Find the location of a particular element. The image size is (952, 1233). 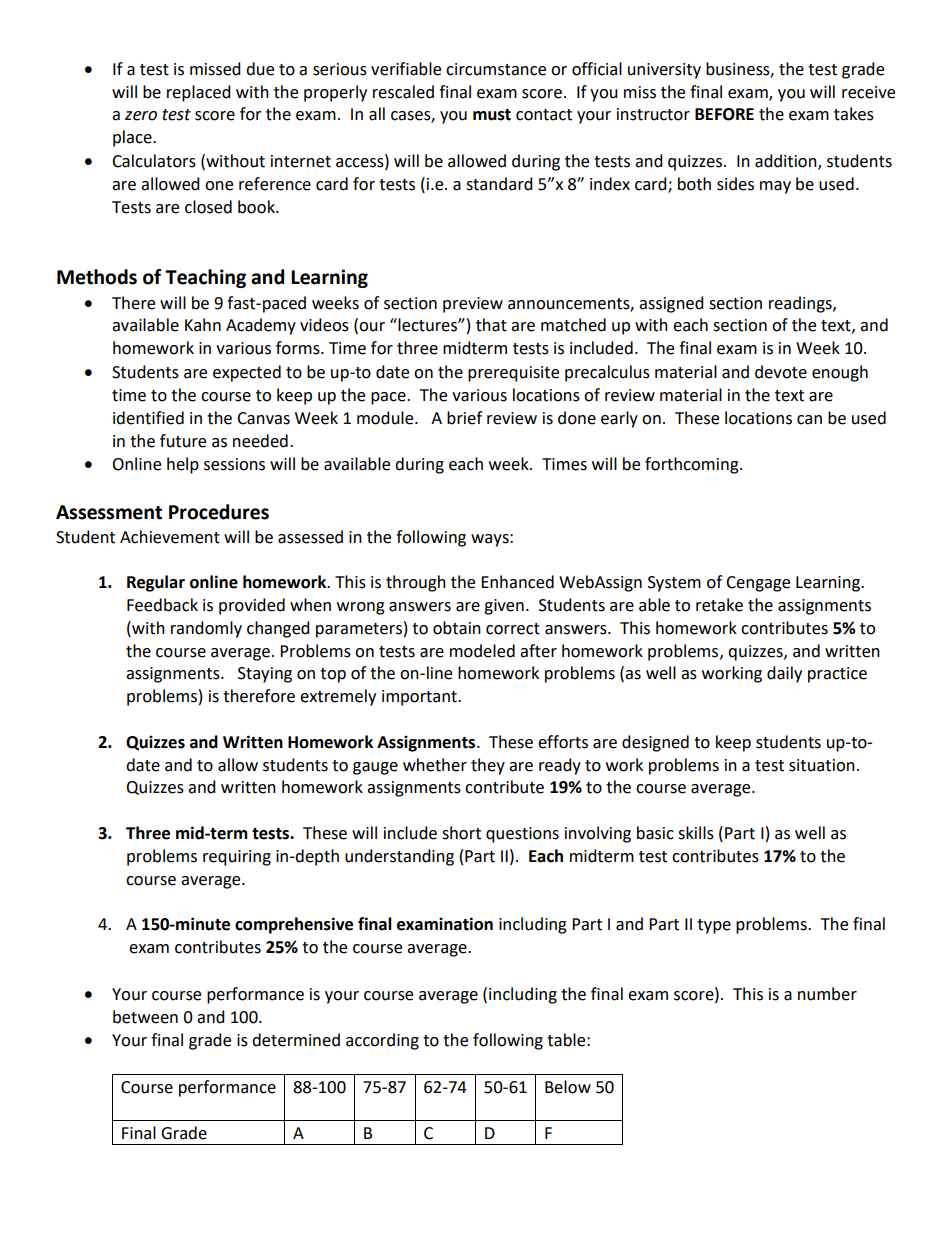

BEFORE is located at coordinates (724, 114).
